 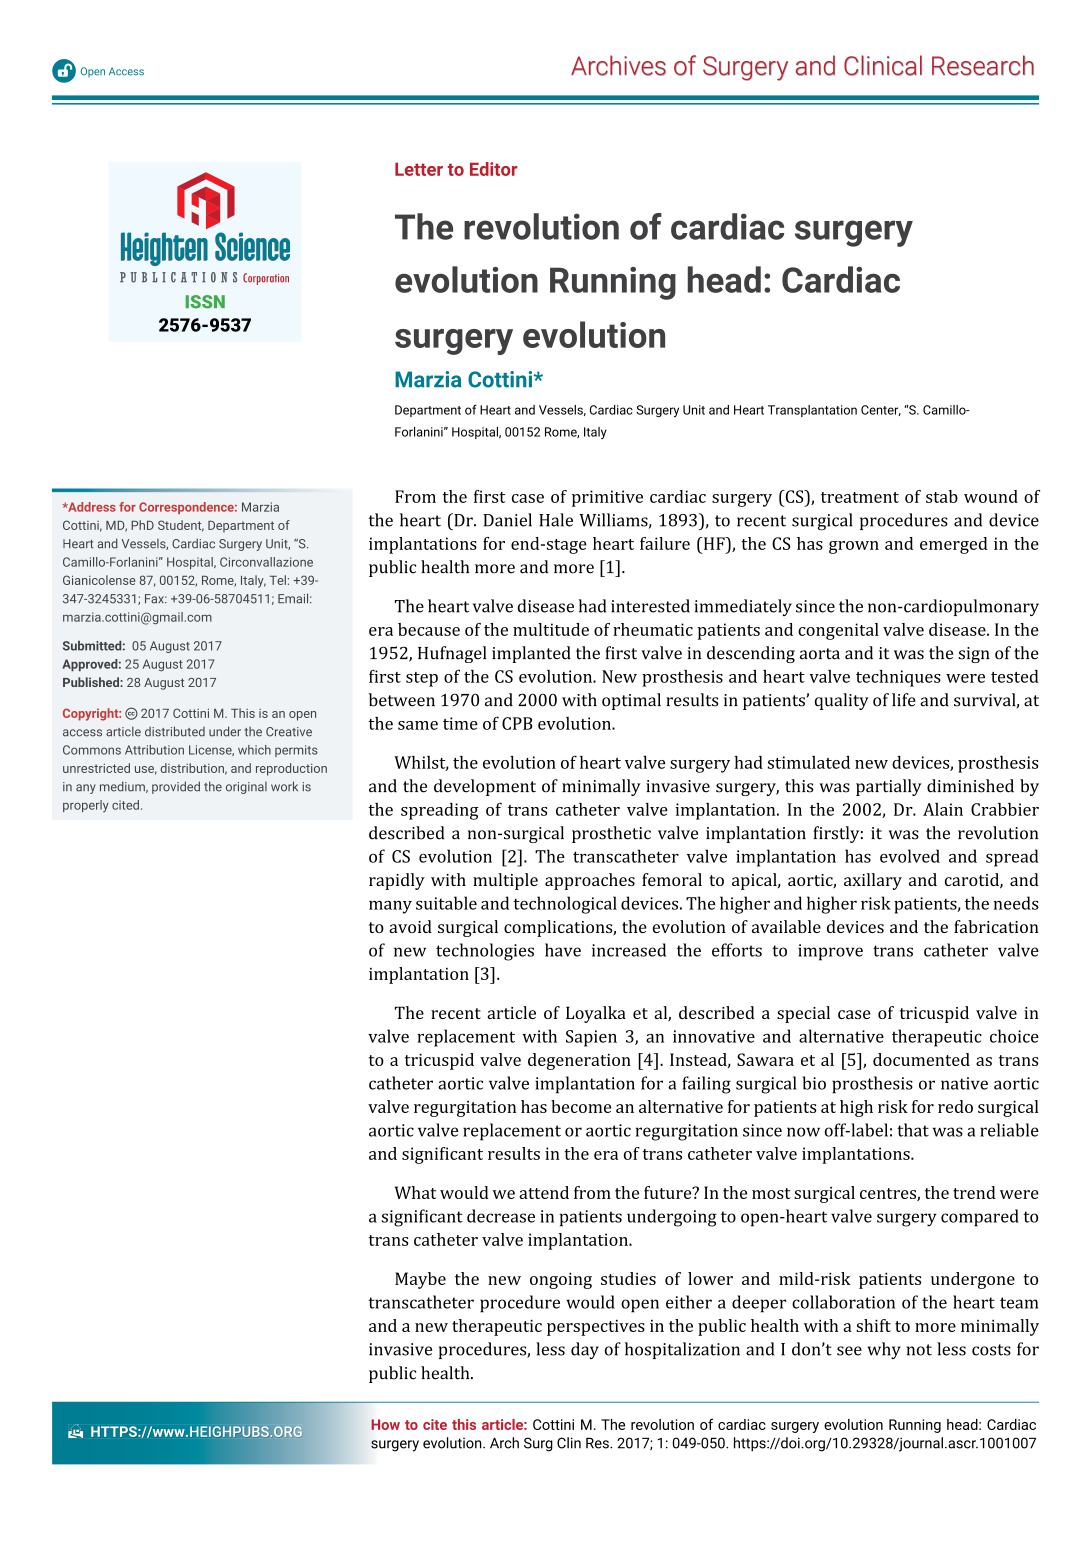 What do you see at coordinates (494, 169) in the image?
I see `Editor` at bounding box center [494, 169].
